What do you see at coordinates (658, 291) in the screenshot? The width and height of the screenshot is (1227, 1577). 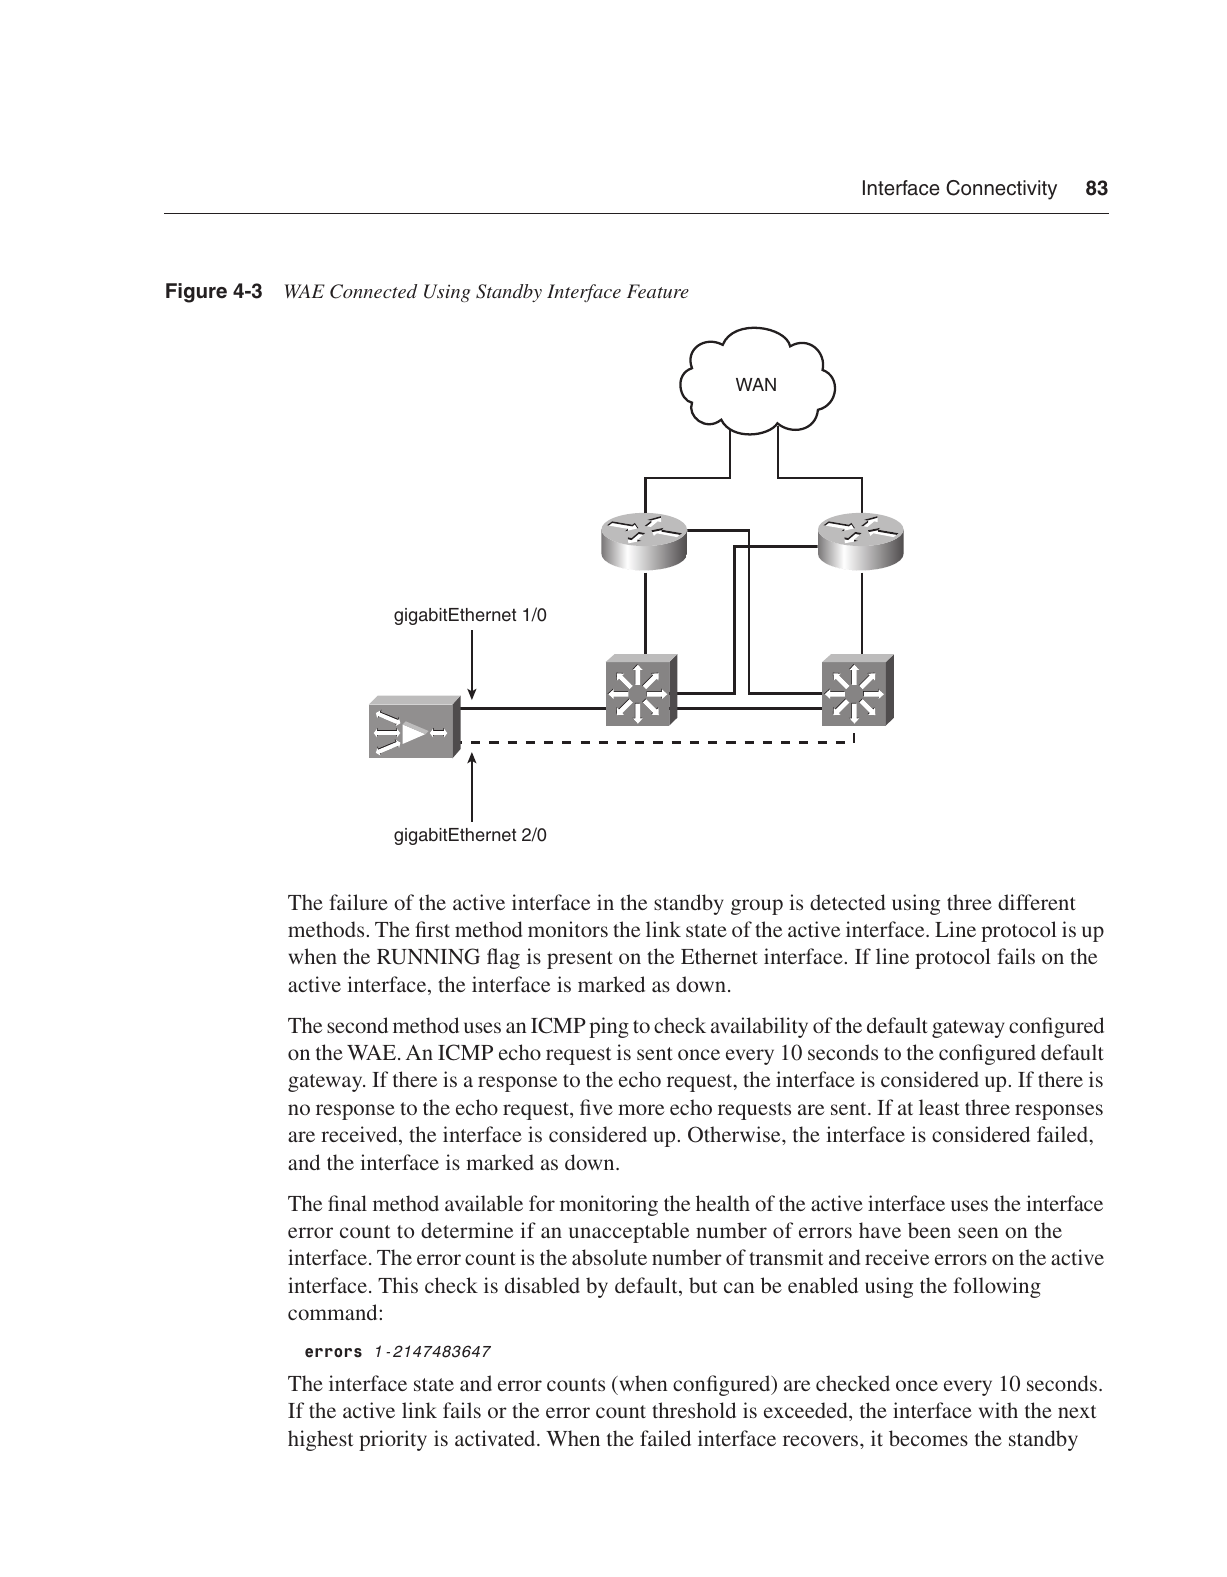 I see `Feature` at bounding box center [658, 291].
